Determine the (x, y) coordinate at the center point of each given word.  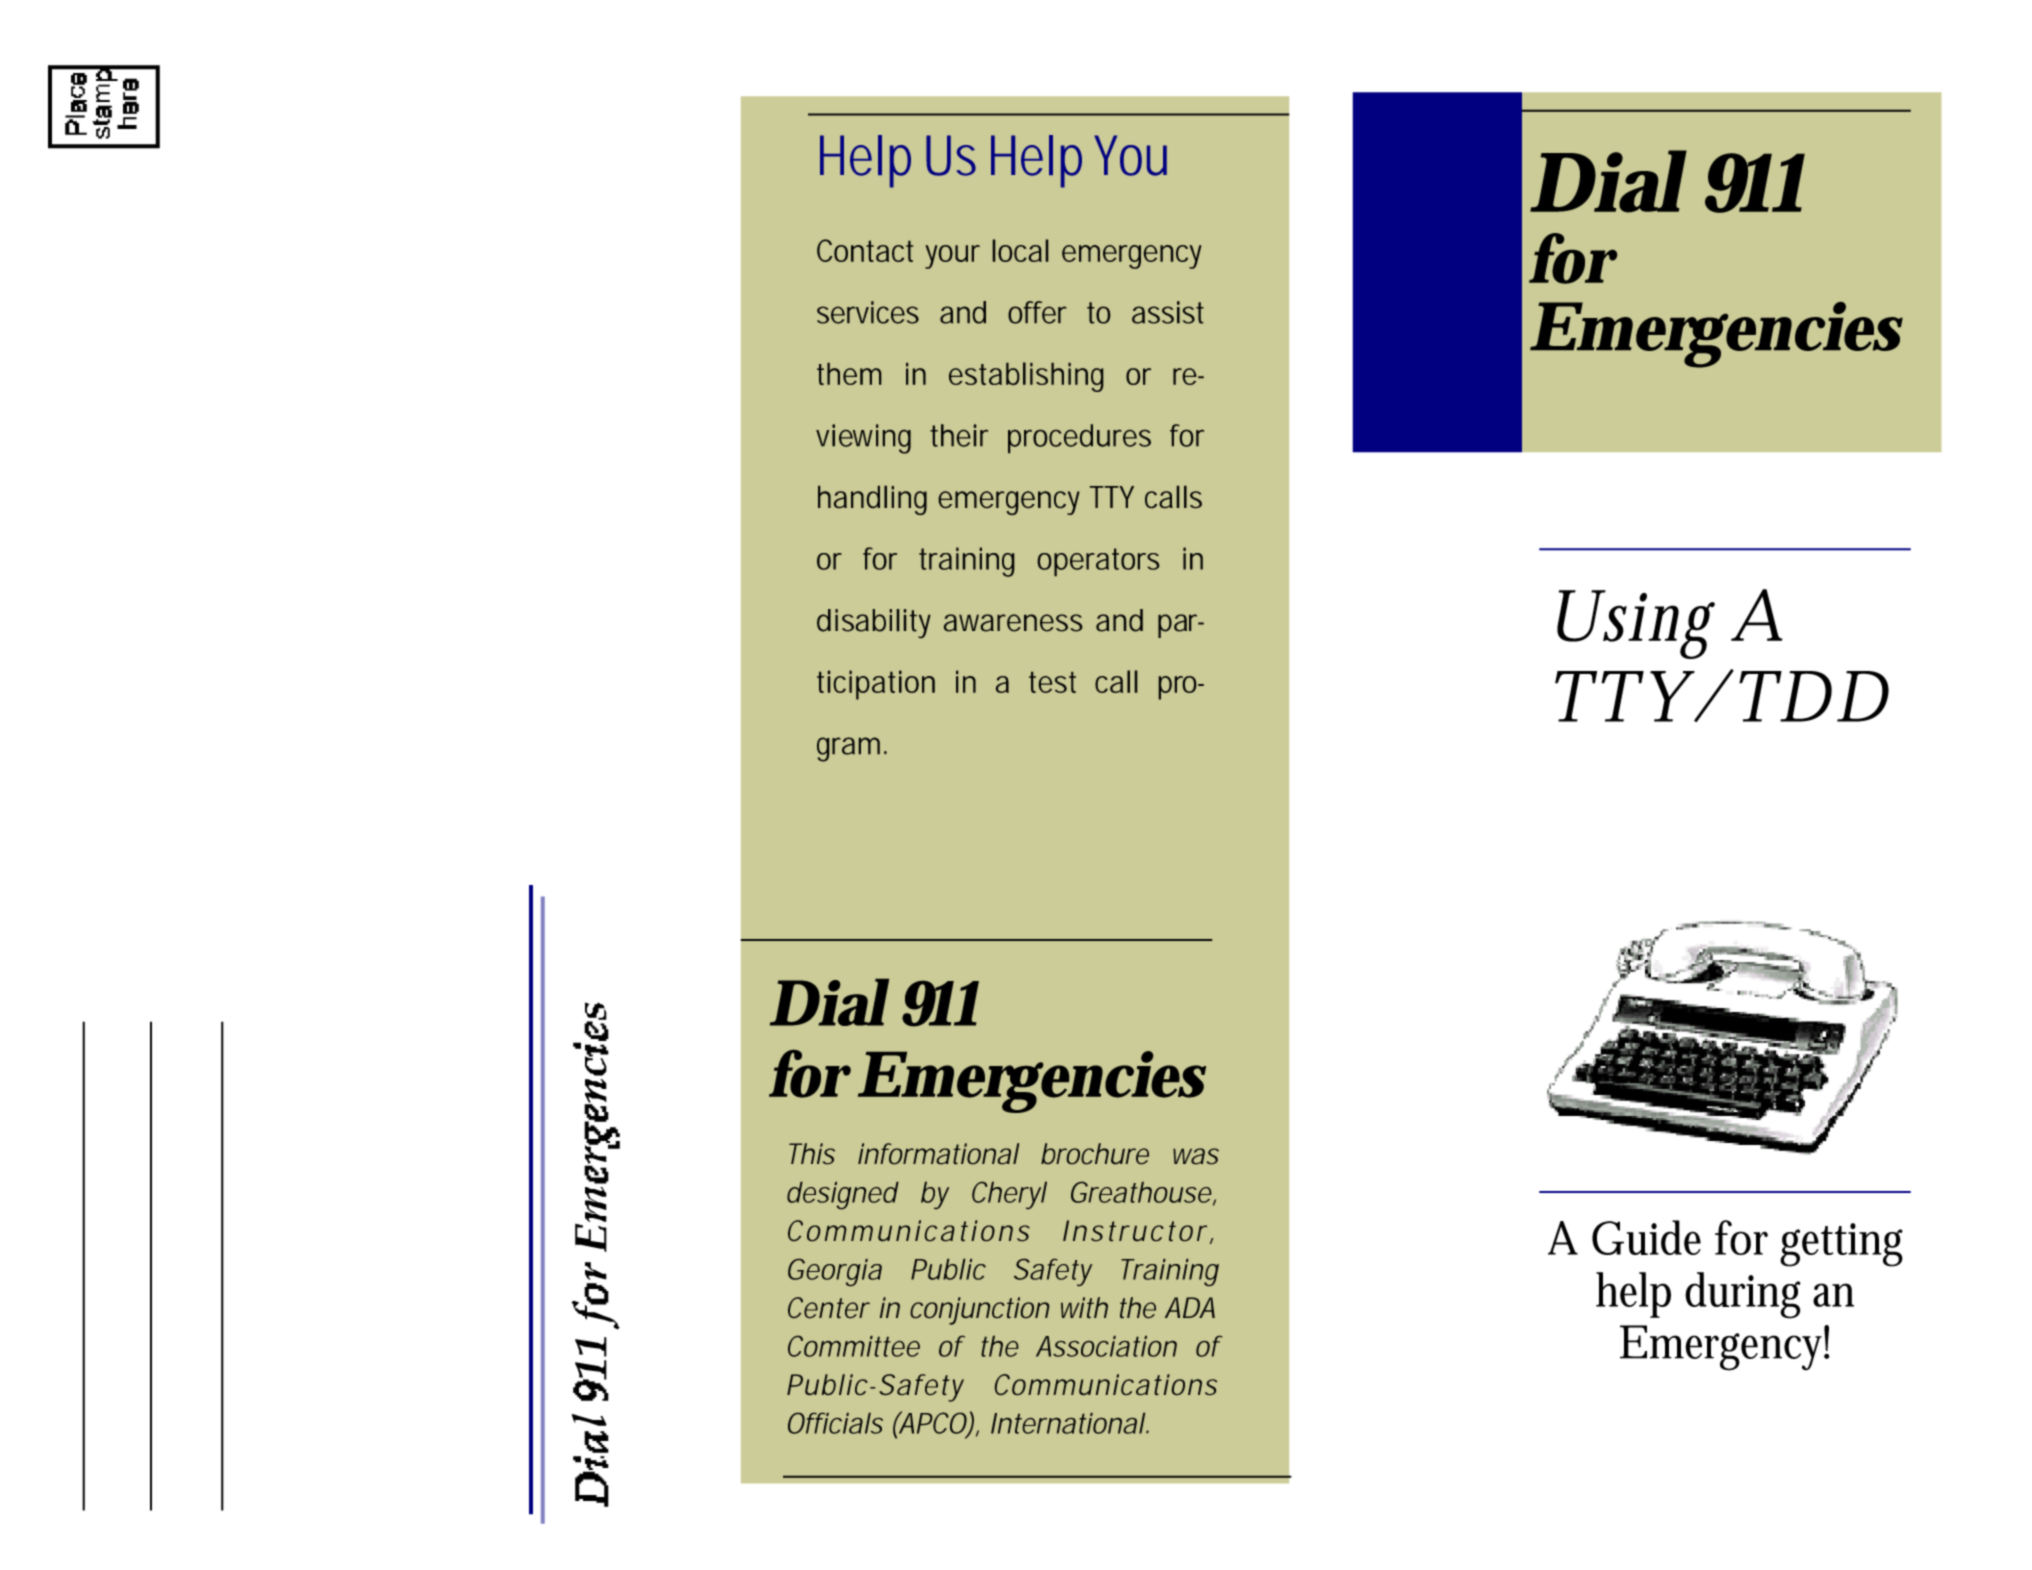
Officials (835, 1423)
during (1743, 1295)
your (952, 257)
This (812, 1153)
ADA (1190, 1307)
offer (1037, 312)
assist (1168, 312)
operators (1098, 562)
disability (874, 623)
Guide (1646, 1237)
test (1052, 682)
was (1196, 1156)
